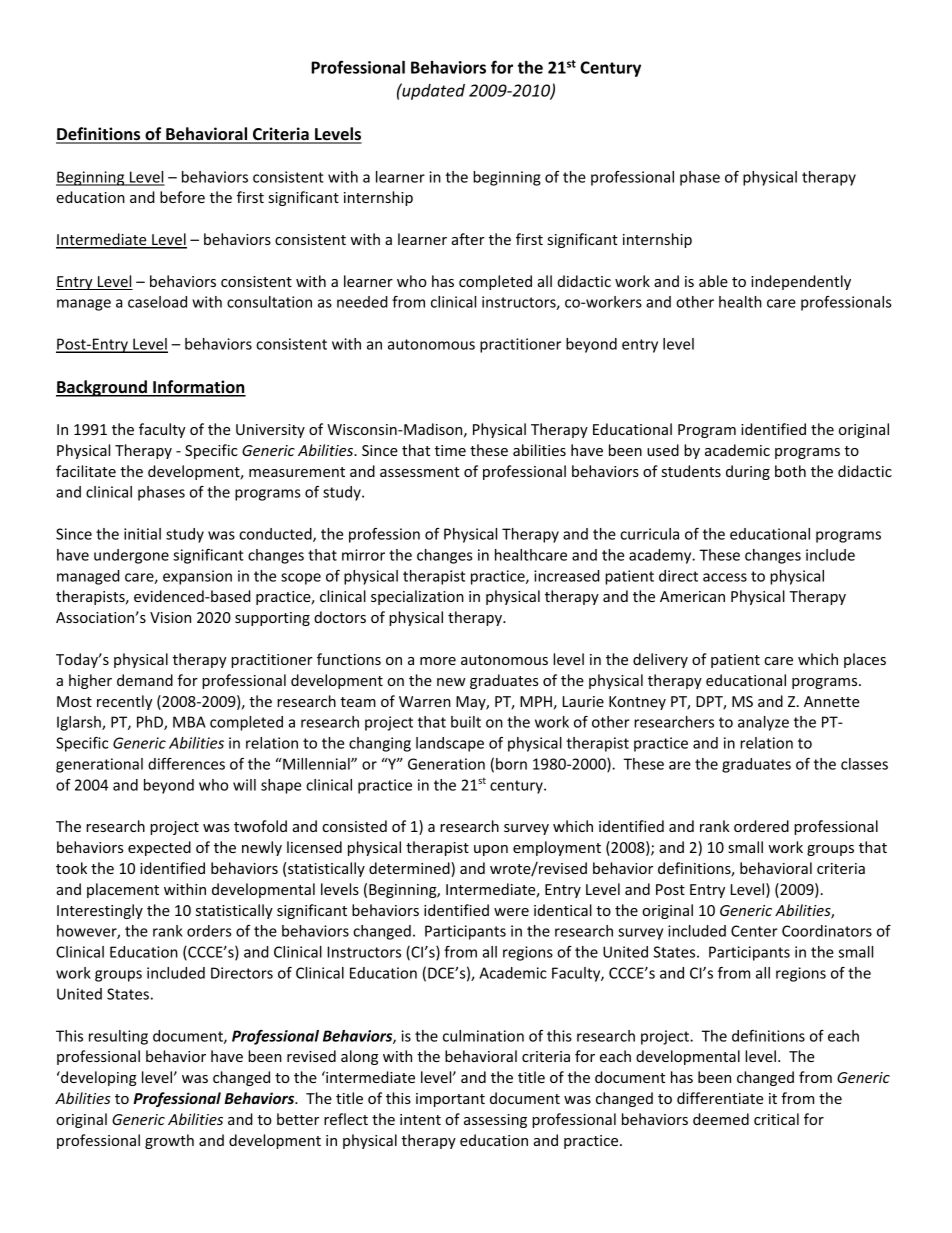  What do you see at coordinates (186, 764) in the screenshot?
I see `differences` at bounding box center [186, 764].
